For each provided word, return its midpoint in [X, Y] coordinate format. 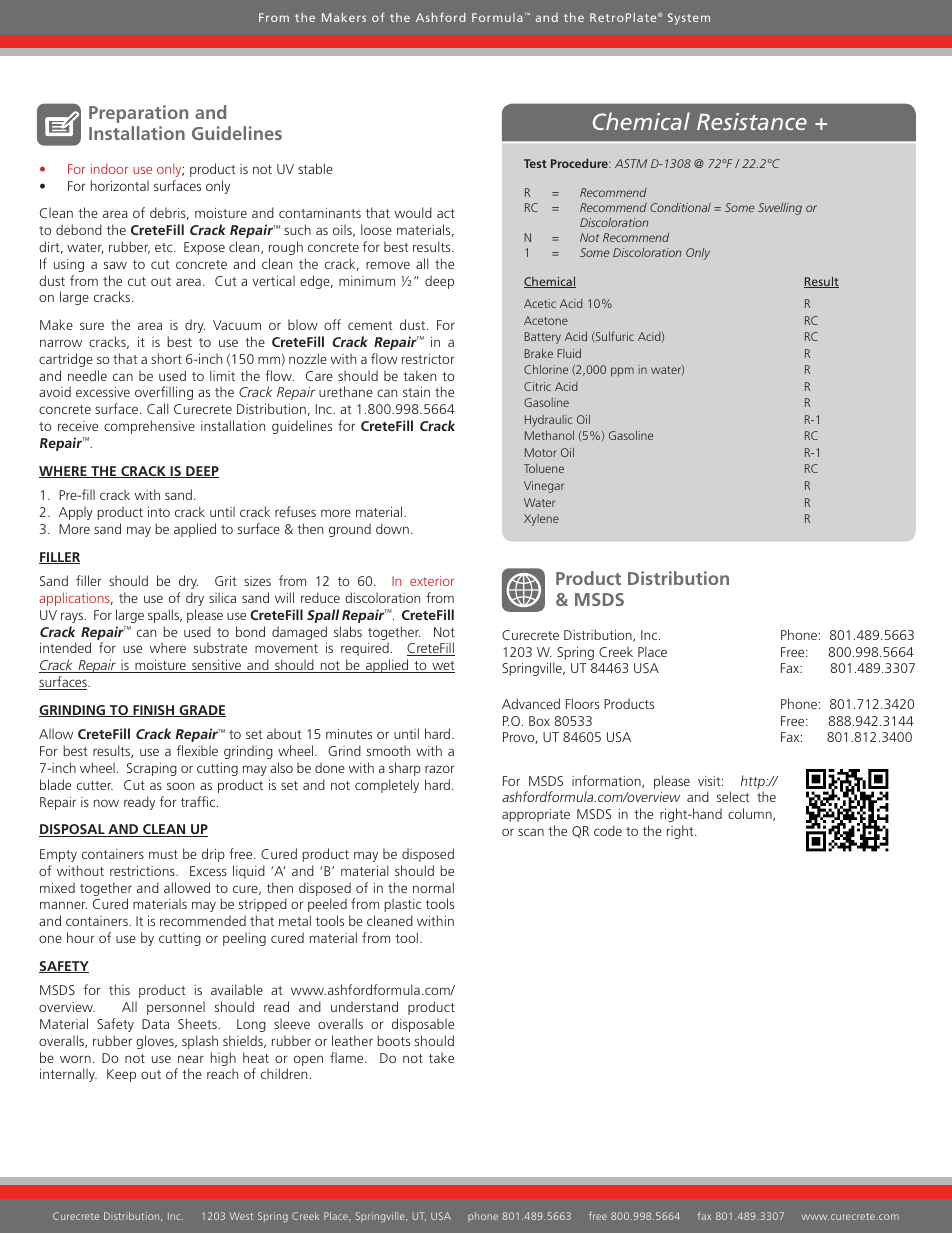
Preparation [138, 114]
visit [710, 781]
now [106, 803]
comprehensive [149, 427]
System [689, 19]
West [241, 1216]
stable [315, 168]
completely [387, 786]
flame [348, 1057]
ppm [622, 372]
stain [416, 392]
